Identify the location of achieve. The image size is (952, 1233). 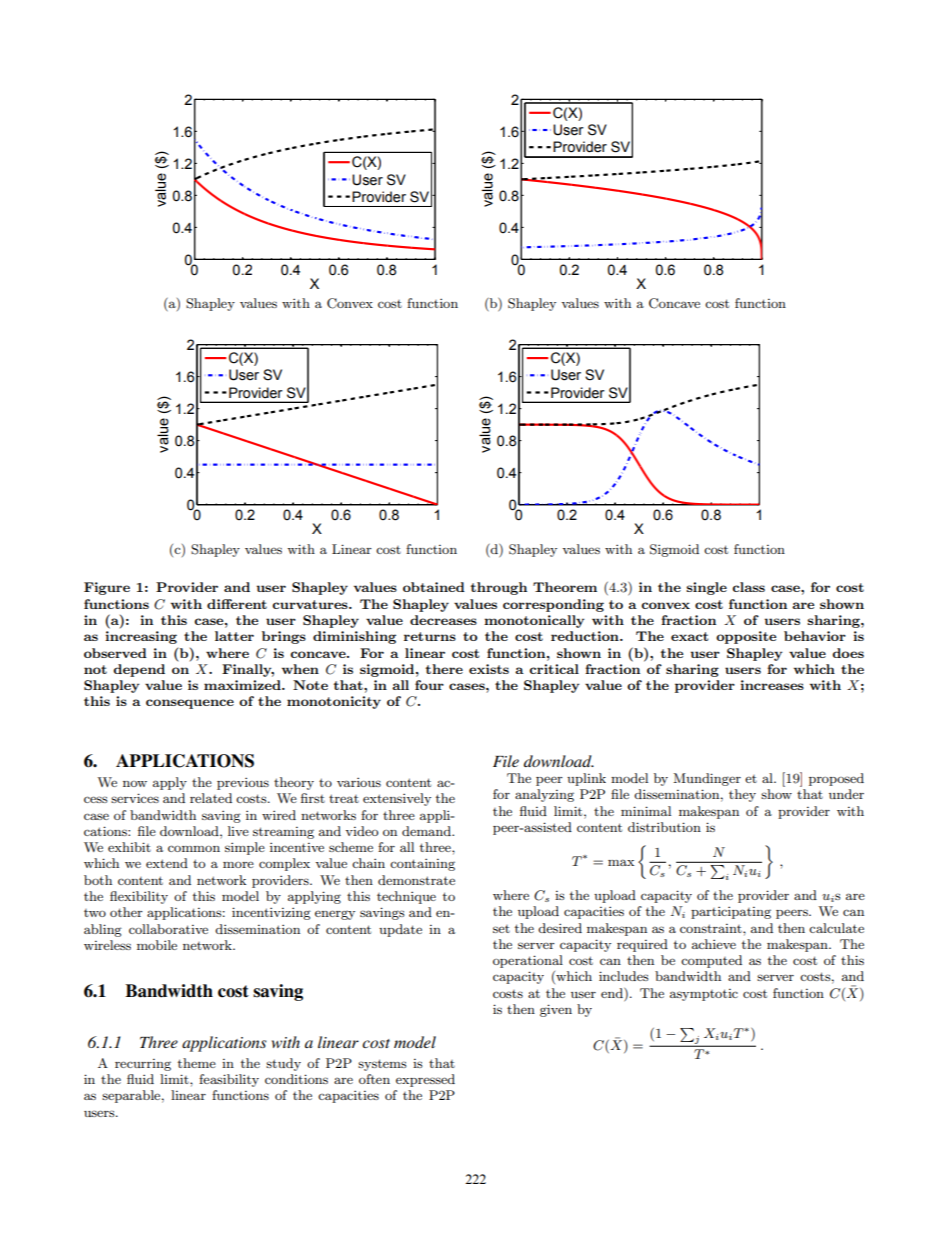
(714, 944).
